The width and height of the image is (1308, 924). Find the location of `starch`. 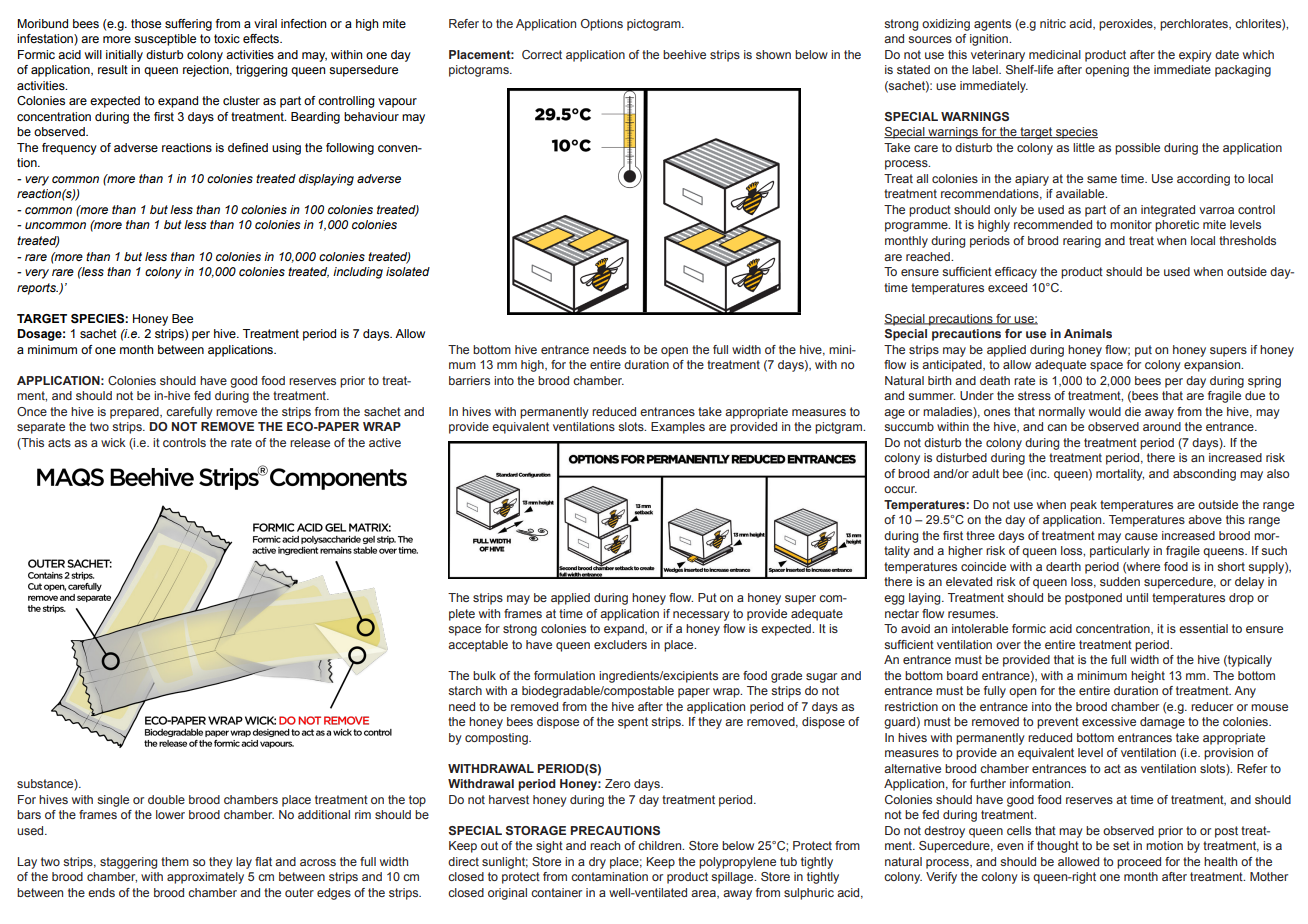

starch is located at coordinates (465, 690).
